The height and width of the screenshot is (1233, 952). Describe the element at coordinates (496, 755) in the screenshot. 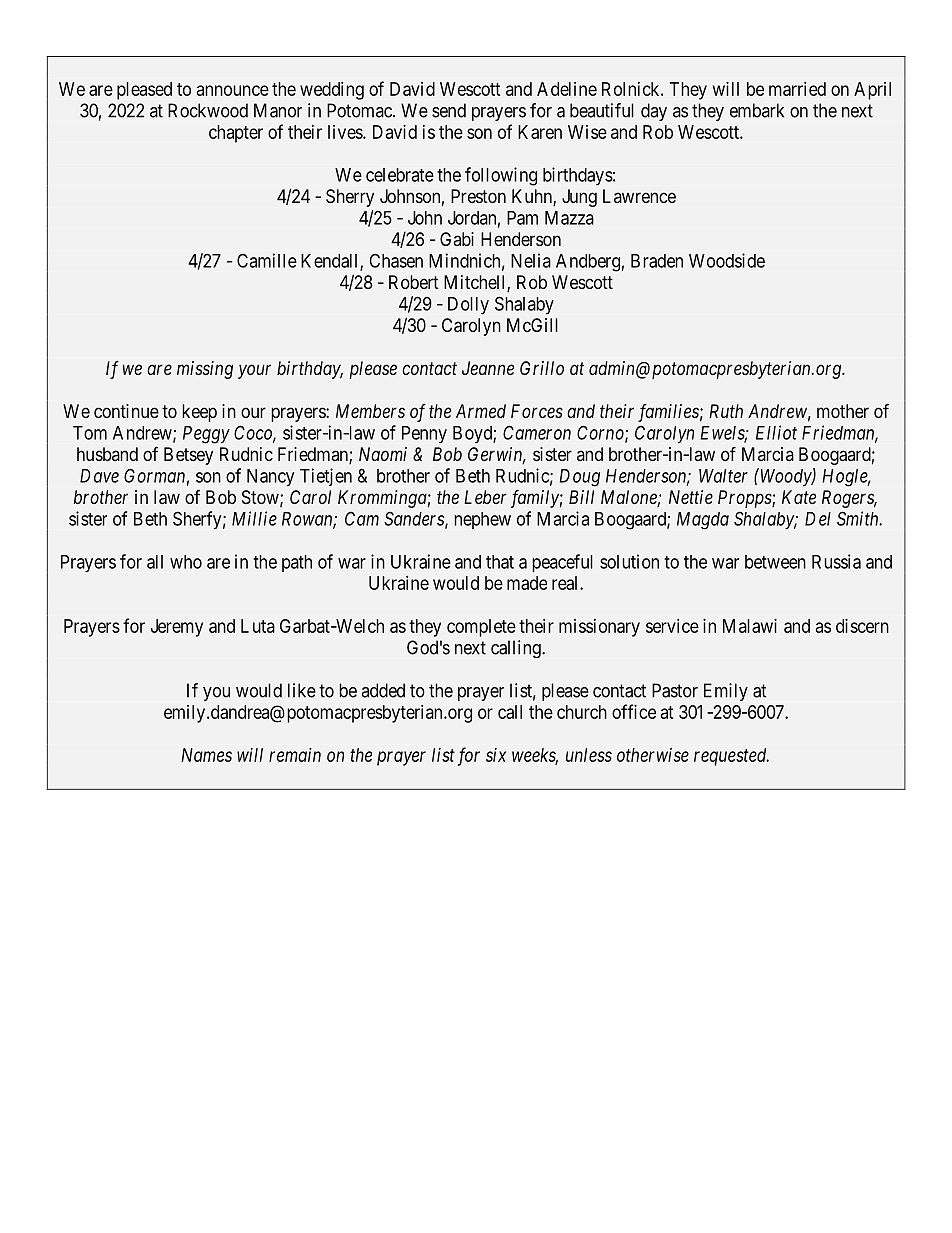

I see `six` at that location.
